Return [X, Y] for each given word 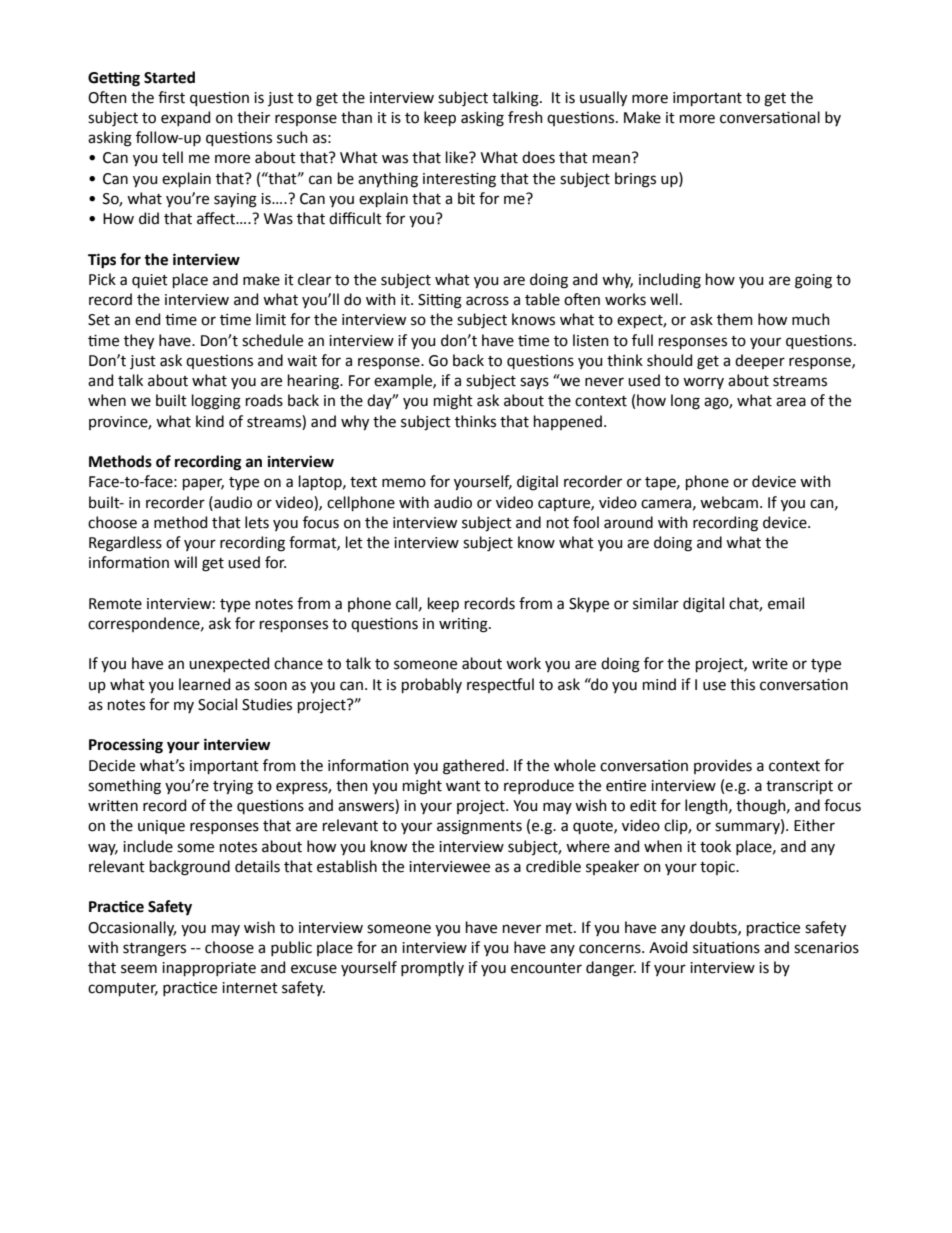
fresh [525, 117]
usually [603, 99]
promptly [432, 968]
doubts [714, 928]
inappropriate [209, 969]
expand [185, 118]
